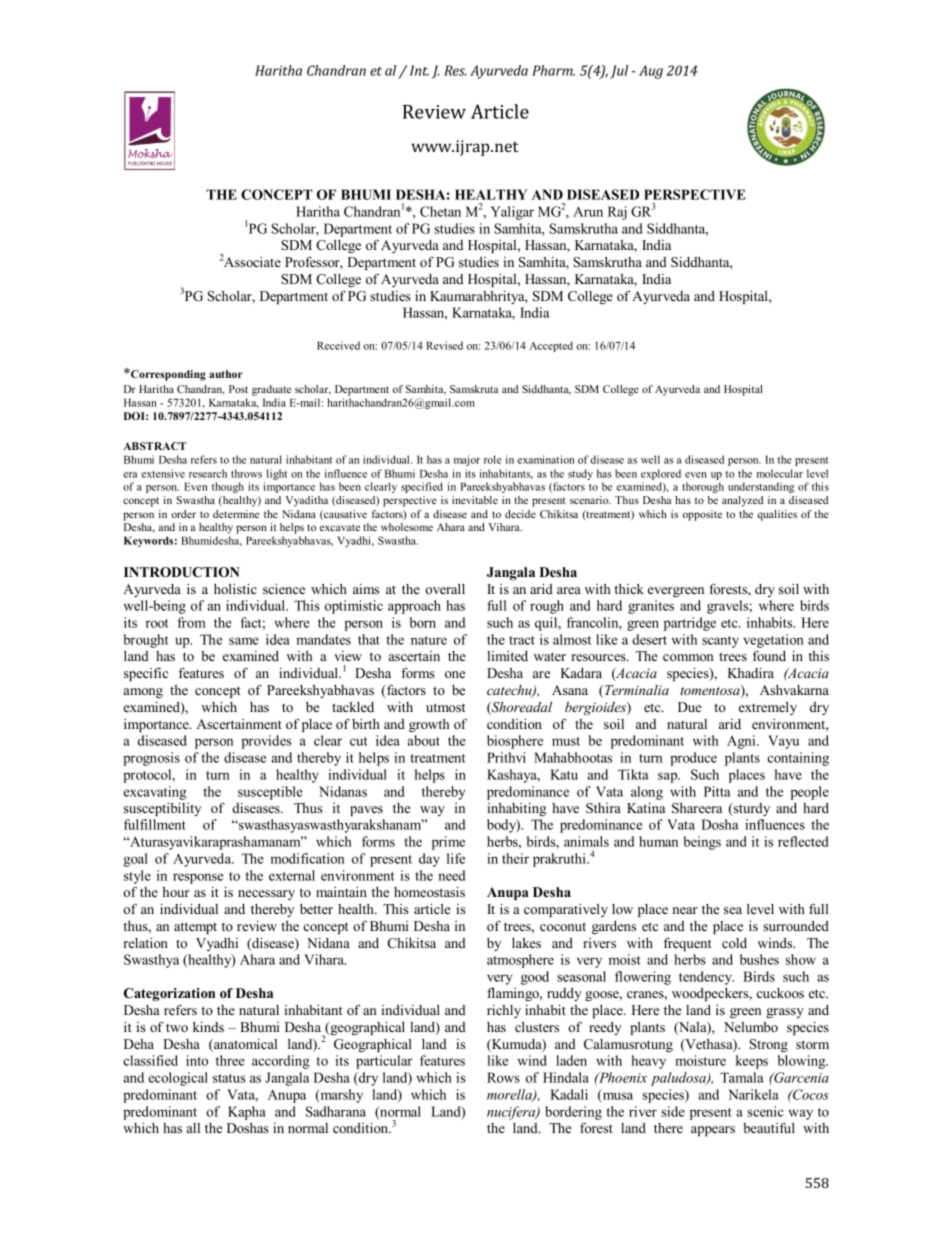  What do you see at coordinates (685, 910) in the image?
I see `near` at bounding box center [685, 910].
